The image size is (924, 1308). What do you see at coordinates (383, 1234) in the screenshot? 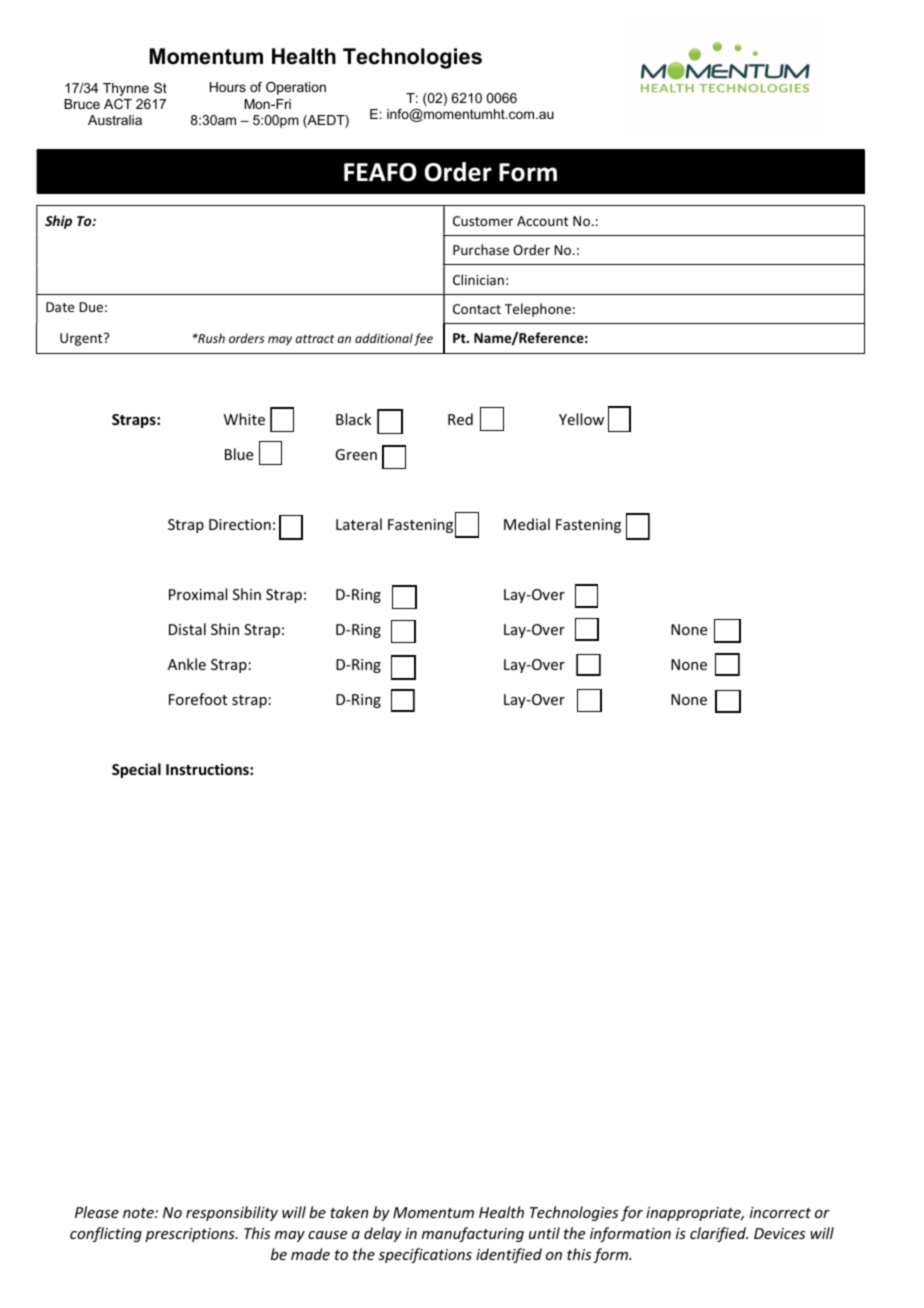
I see `delay` at bounding box center [383, 1234].
